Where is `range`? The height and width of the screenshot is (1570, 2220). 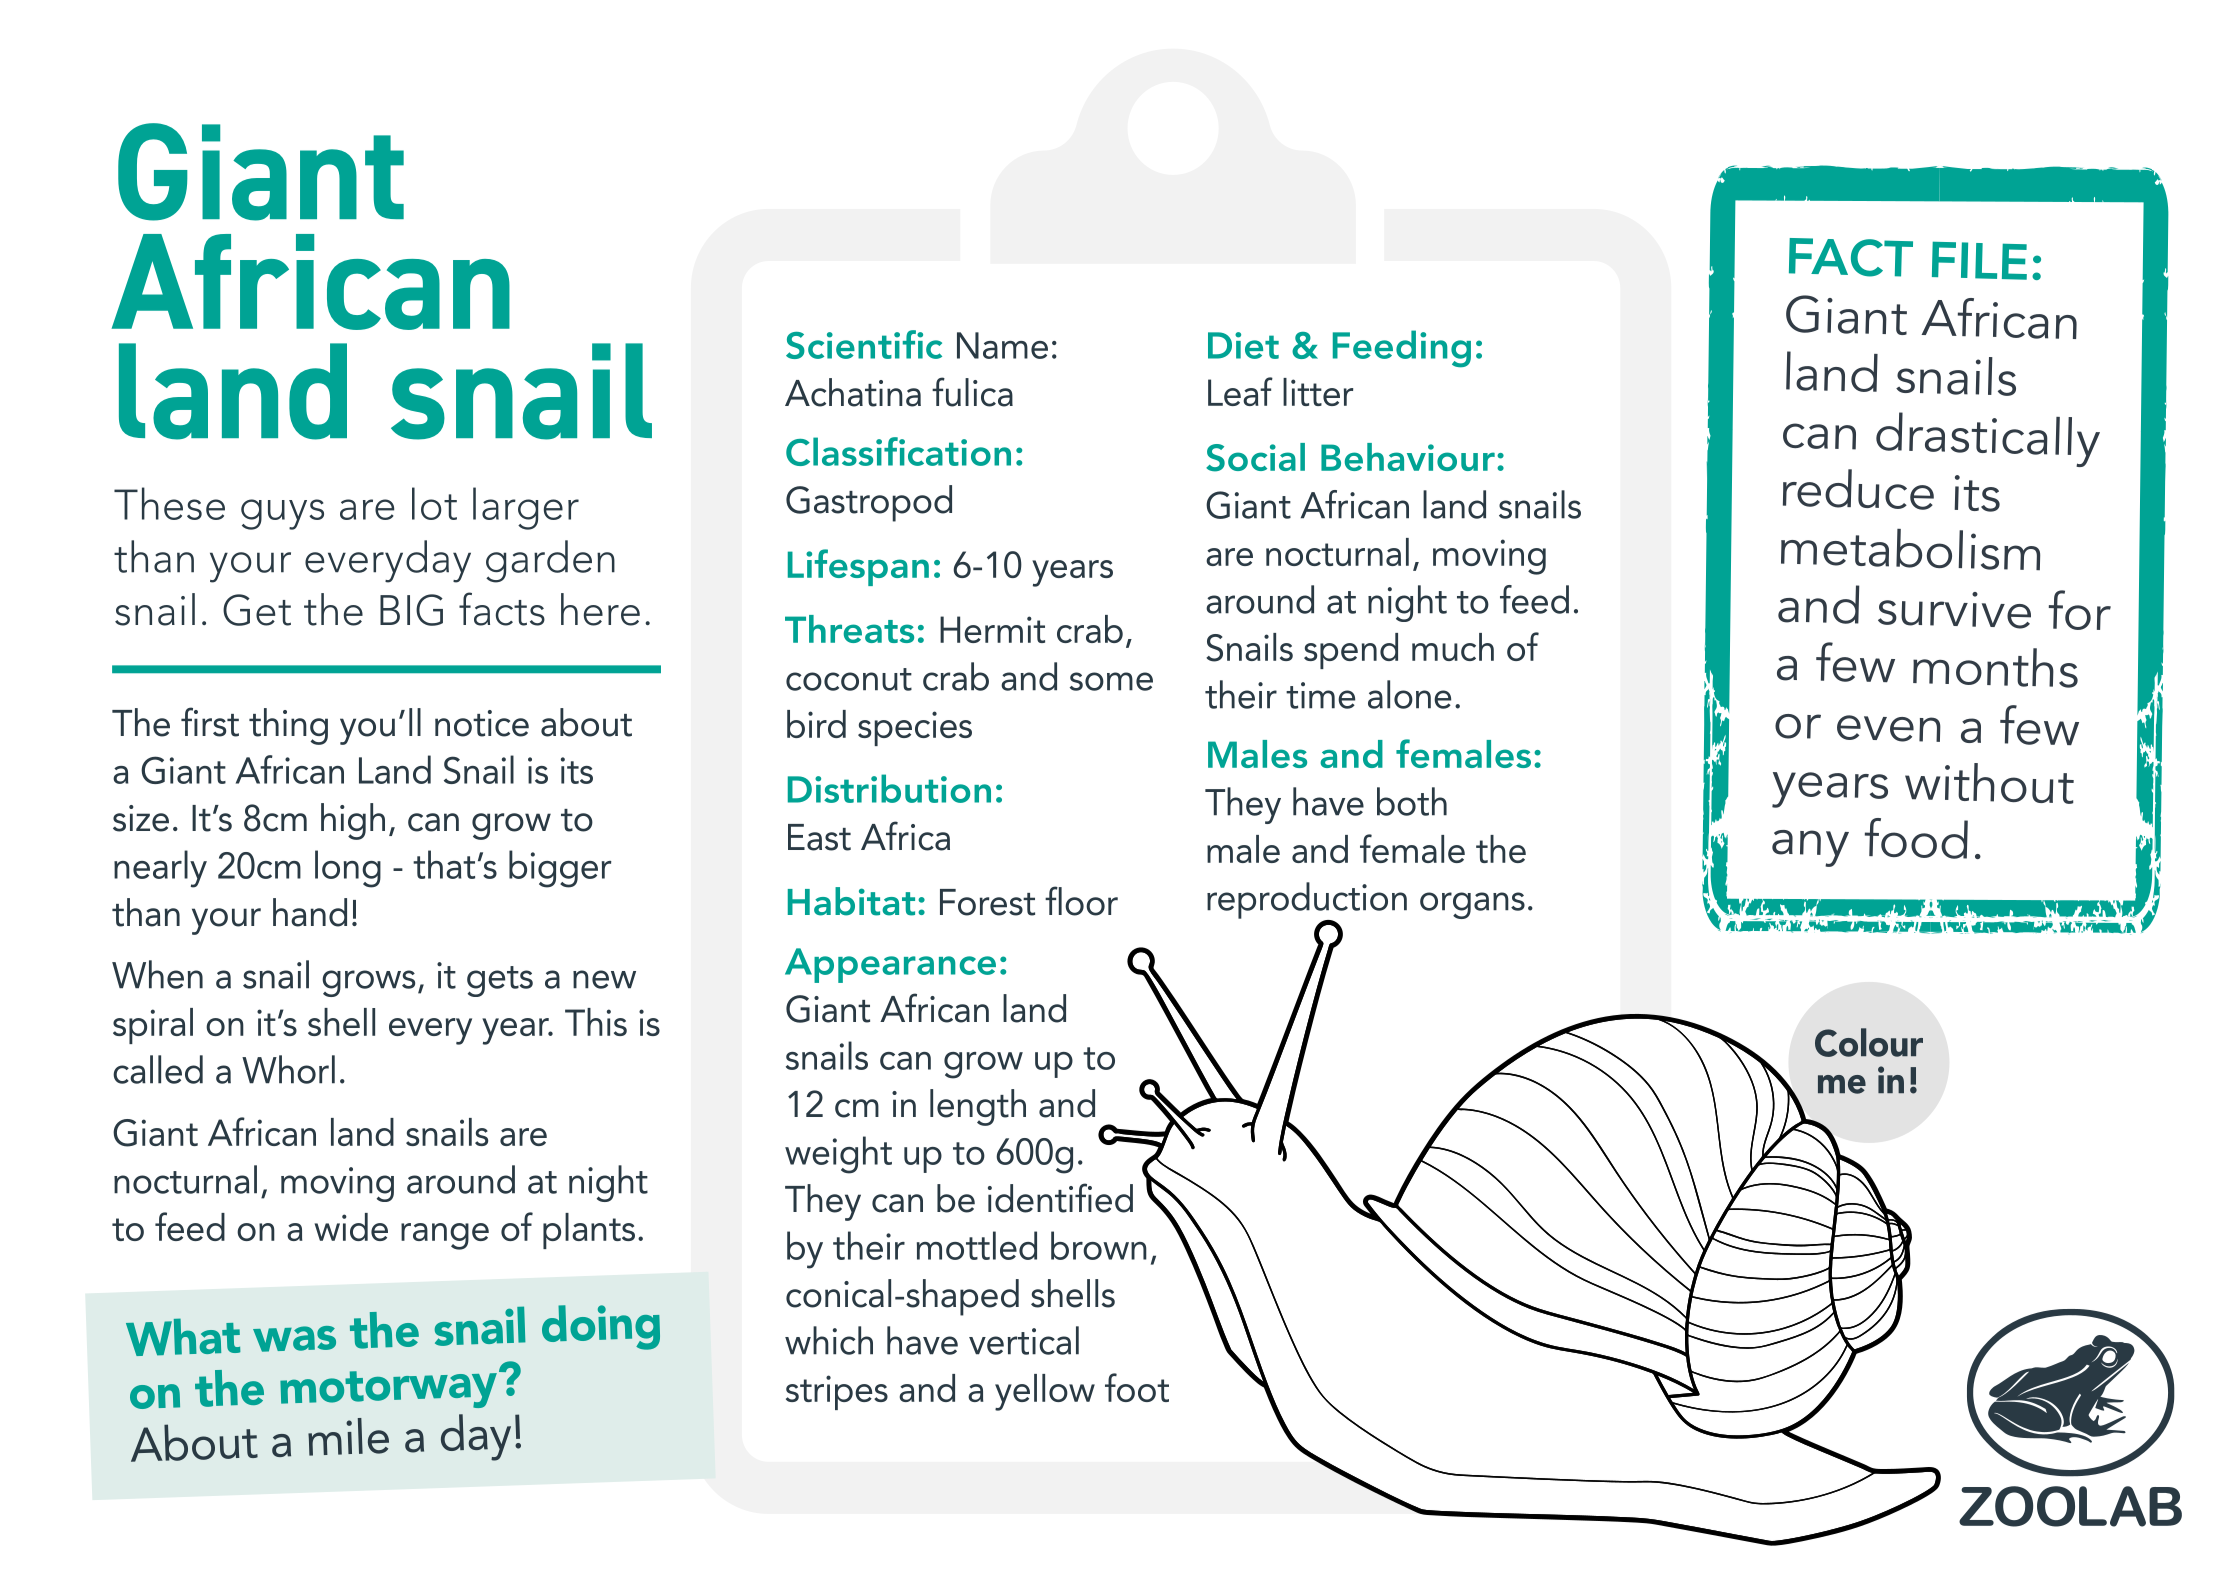 range is located at coordinates (445, 1236).
